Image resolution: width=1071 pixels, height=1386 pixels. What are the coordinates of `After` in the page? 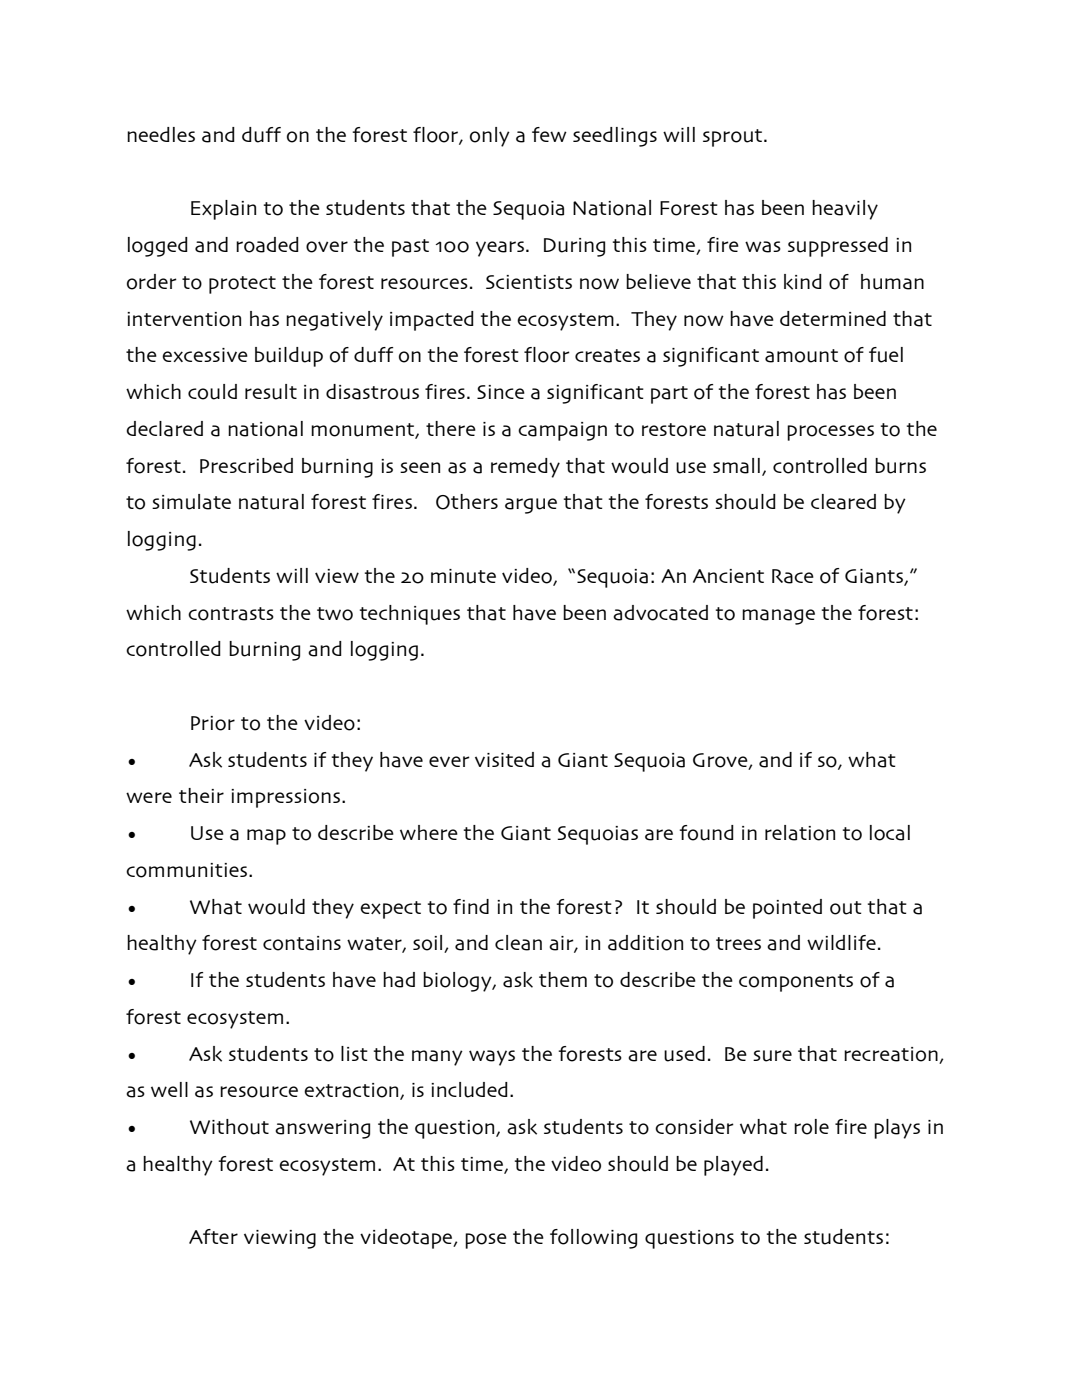 It's located at (213, 1236).
